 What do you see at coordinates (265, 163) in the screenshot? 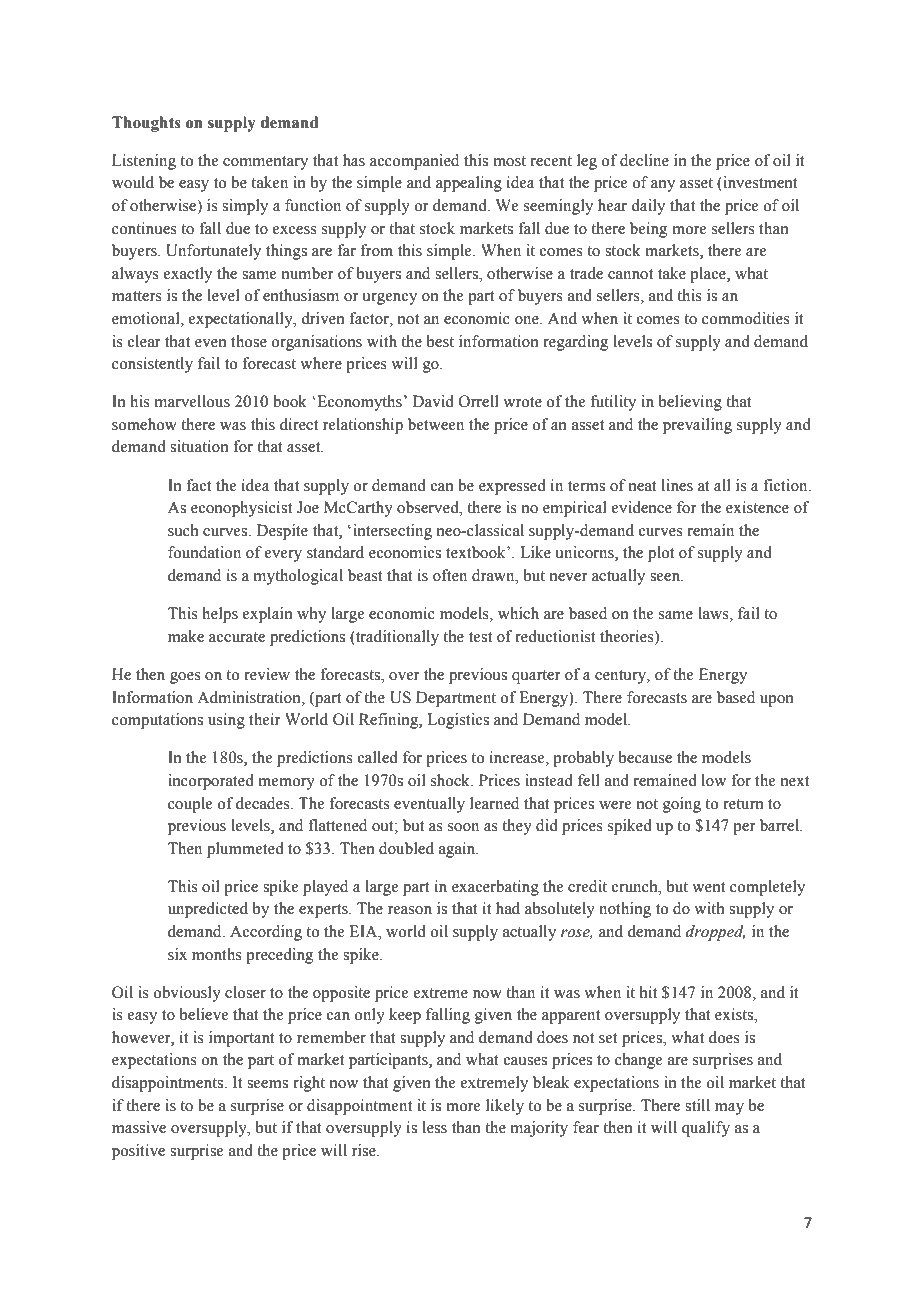
I see `commentary` at bounding box center [265, 163].
